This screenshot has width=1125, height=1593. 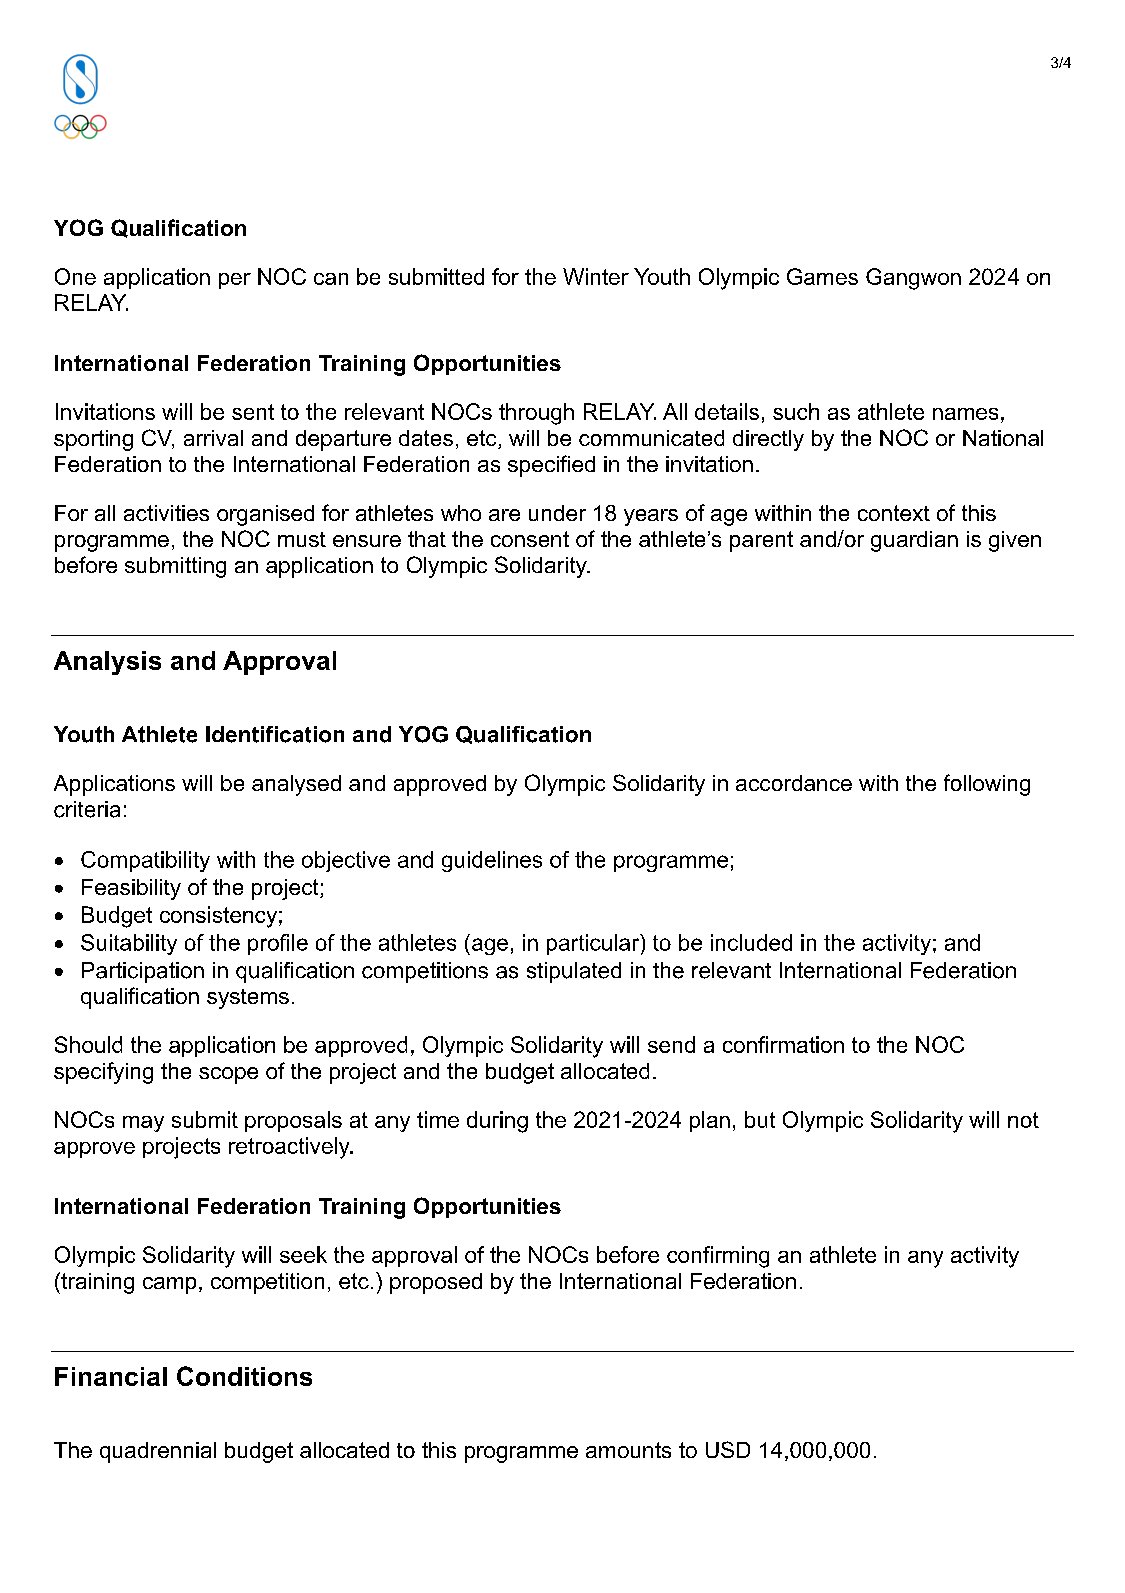 I want to click on quadrennial, so click(x=158, y=1452).
